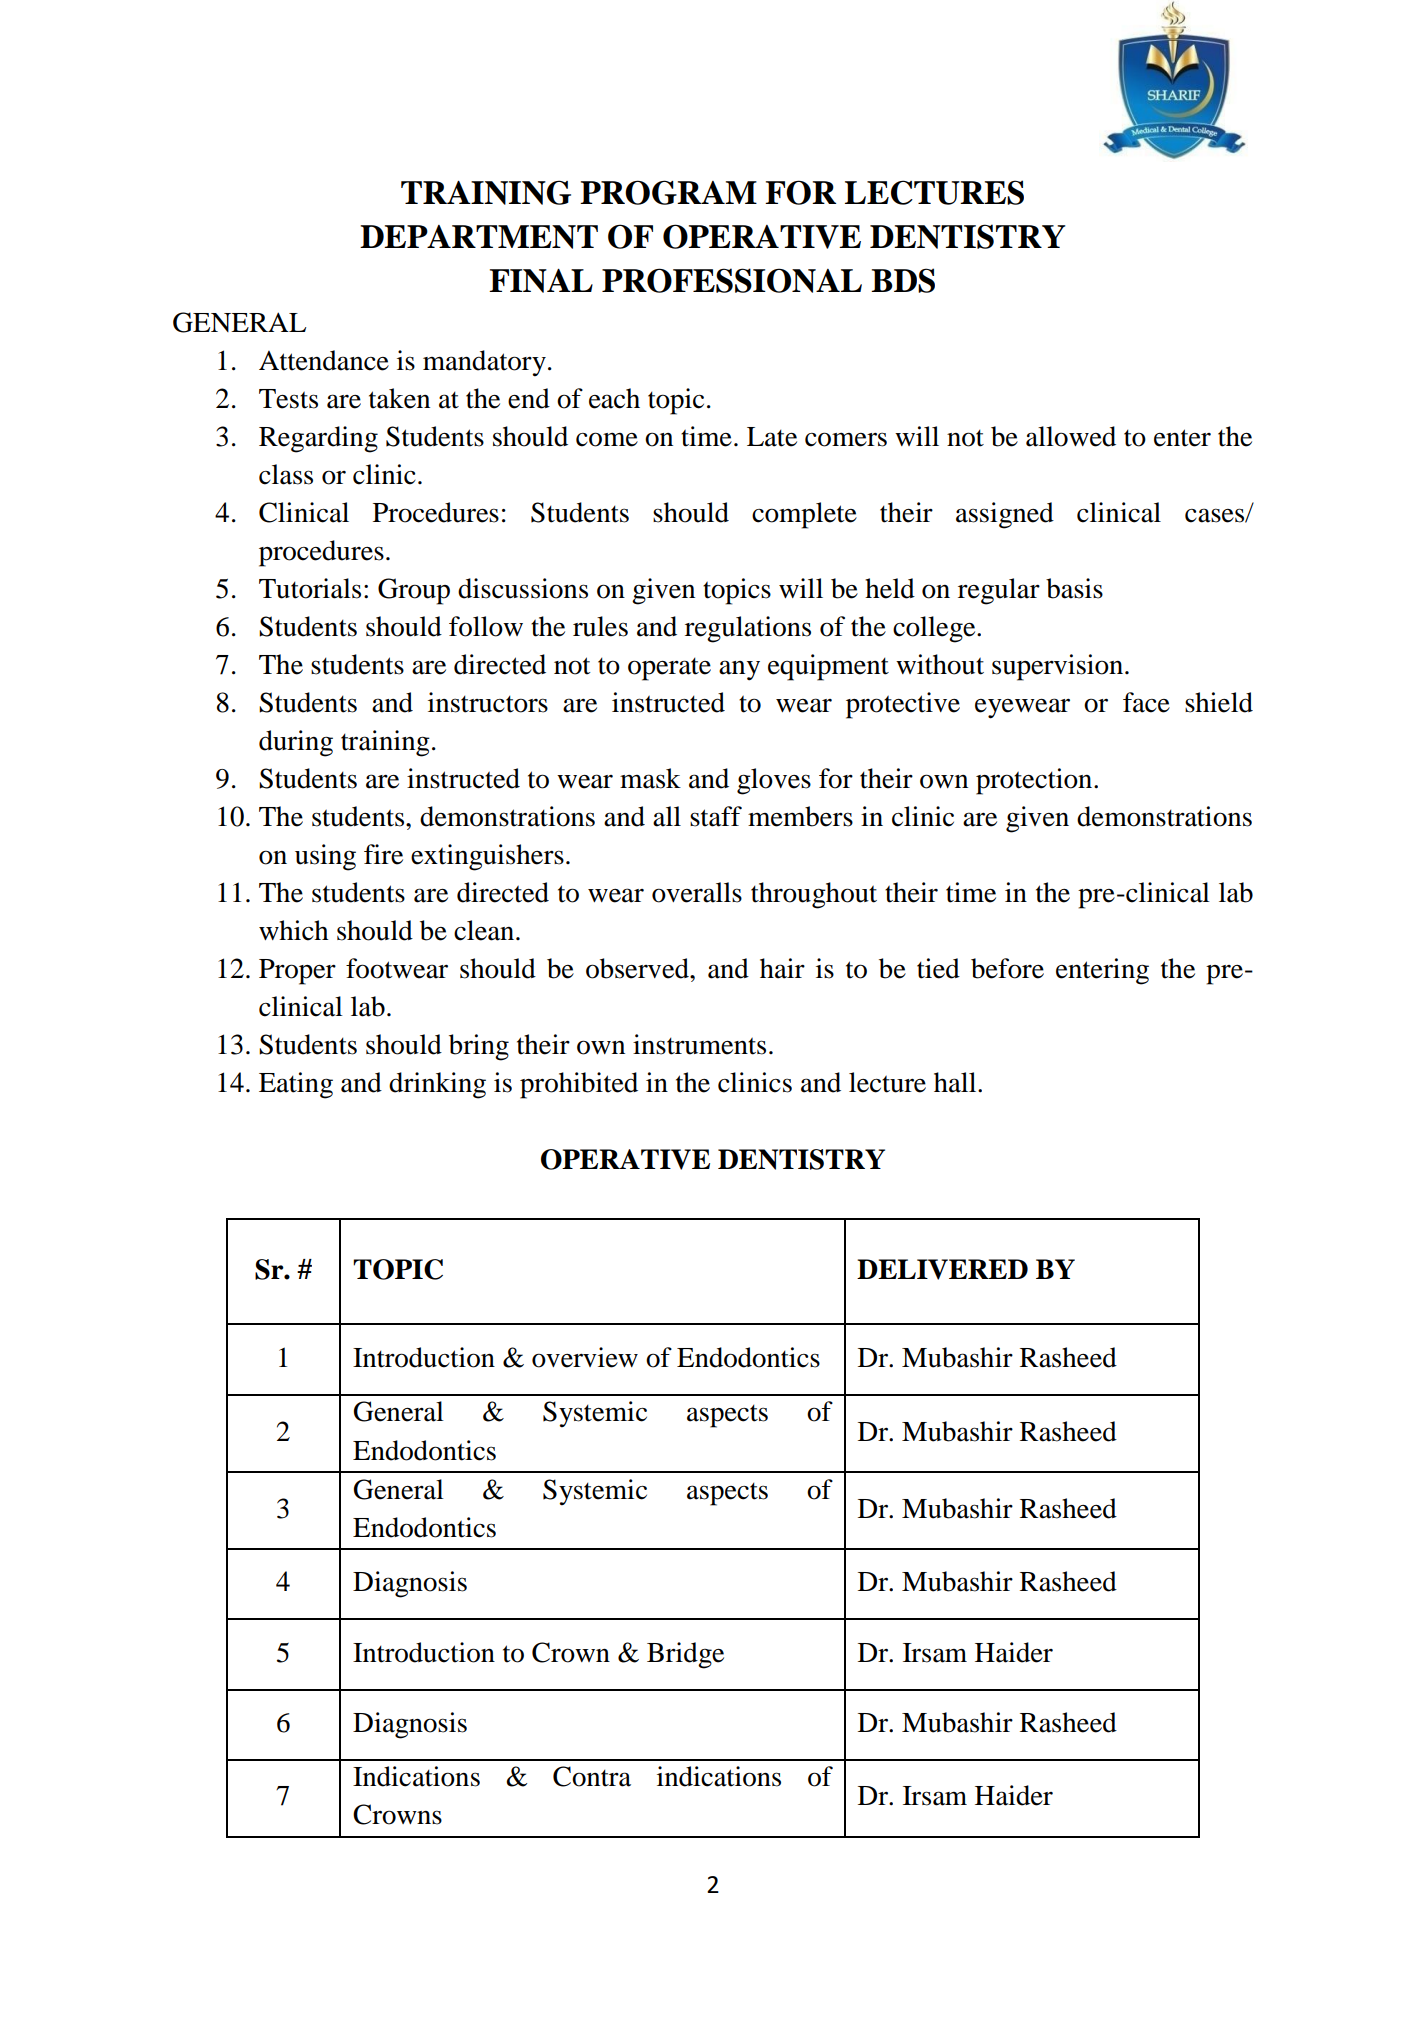  Describe the element at coordinates (437, 1085) in the screenshot. I see `drinking` at that location.
